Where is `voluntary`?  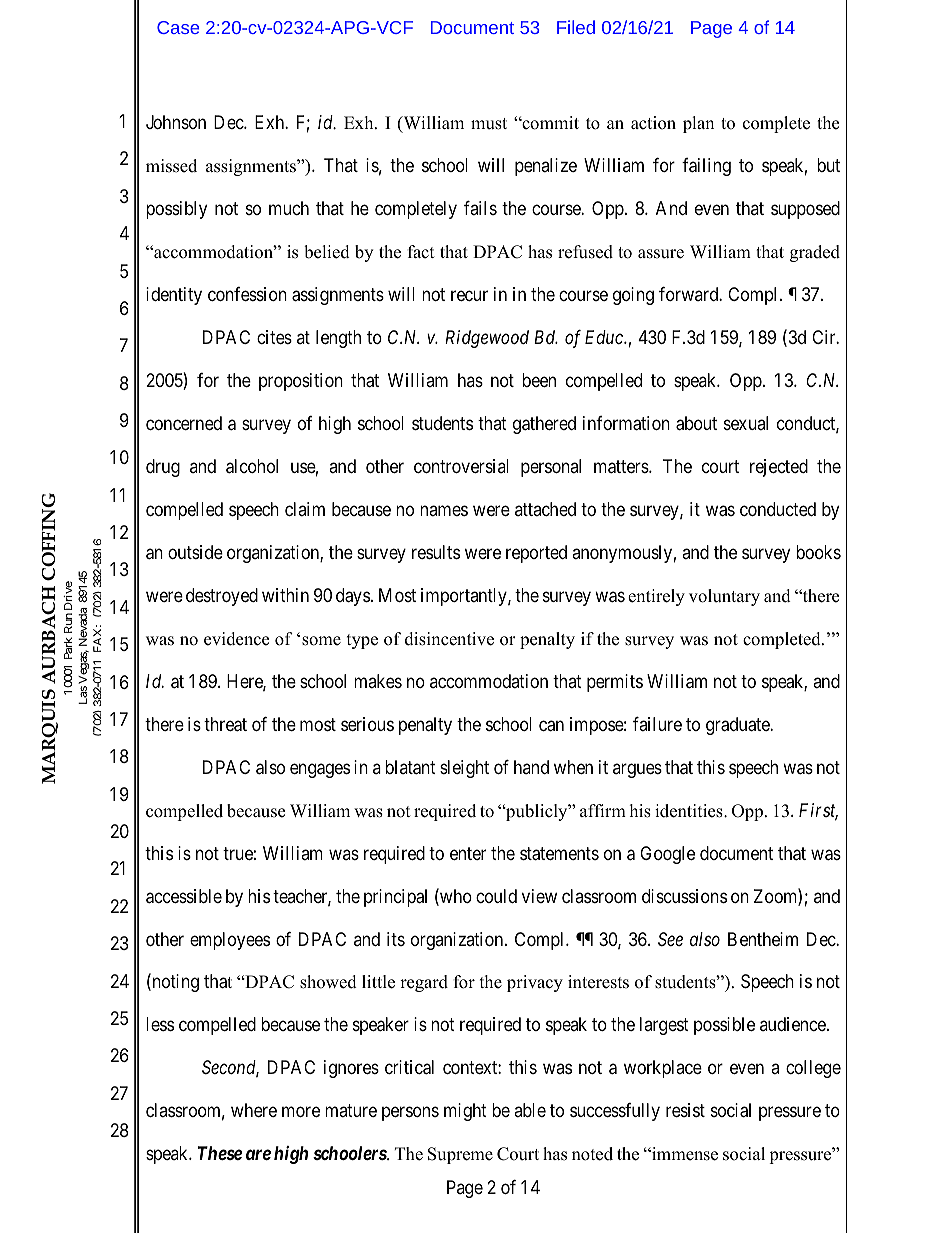 voluntary is located at coordinates (724, 597).
